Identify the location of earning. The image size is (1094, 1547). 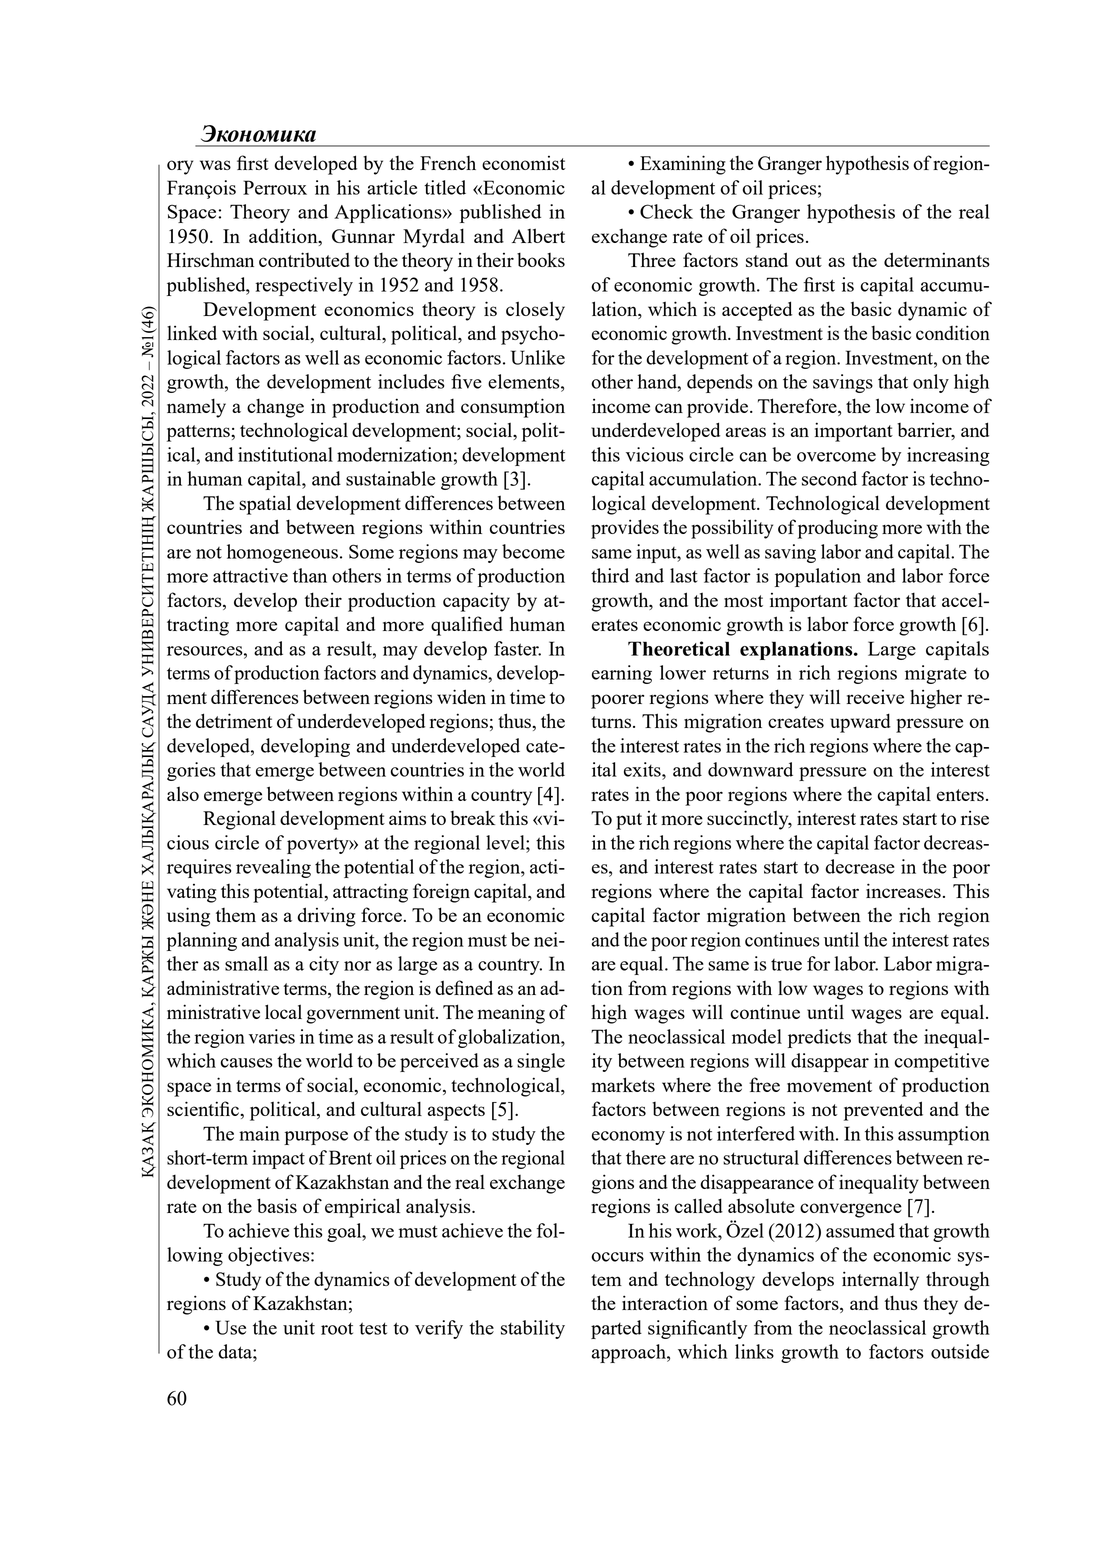
(622, 674).
